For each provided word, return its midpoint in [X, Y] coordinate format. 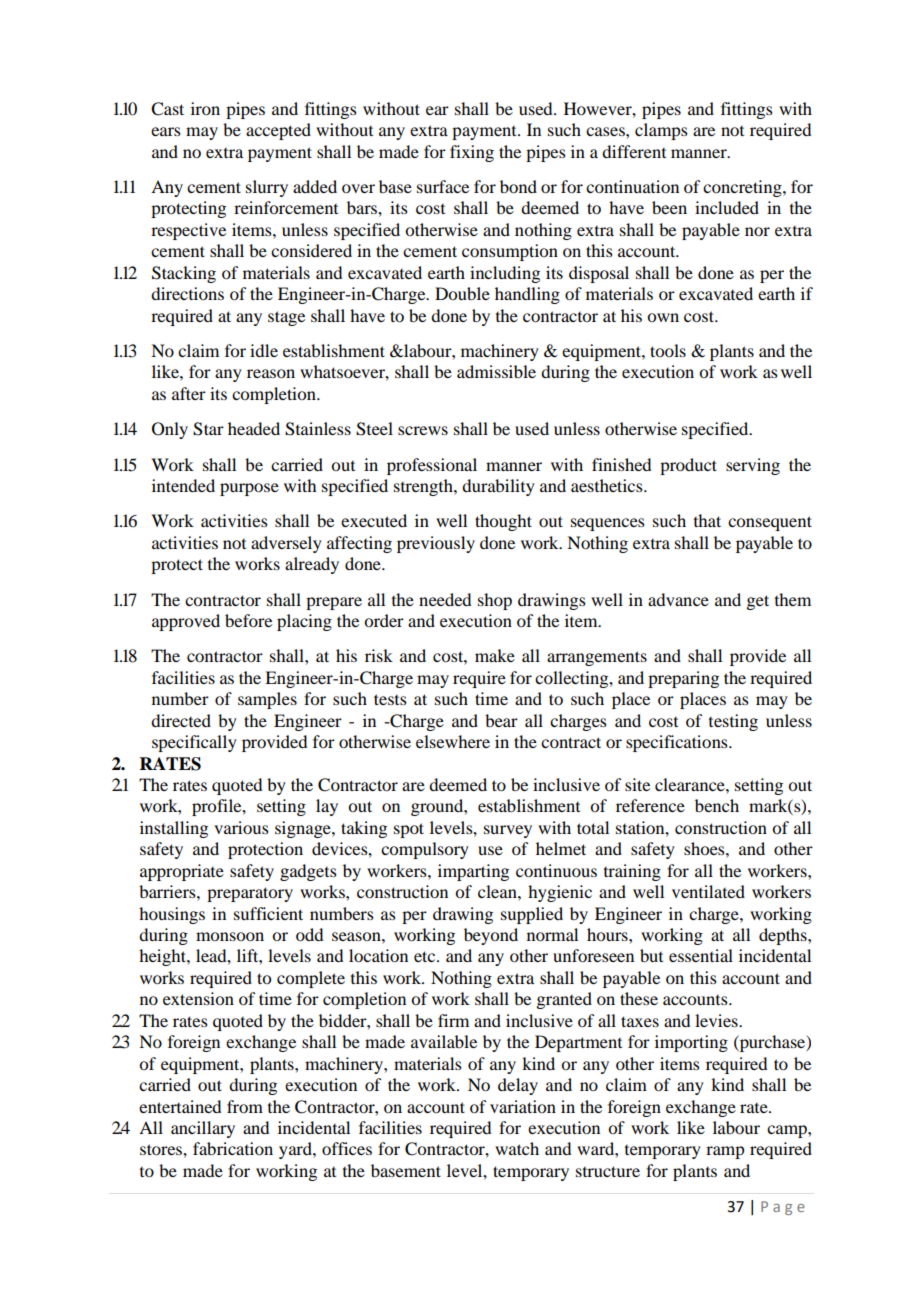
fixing [472, 153]
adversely [286, 544]
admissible [496, 371]
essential [701, 955]
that [707, 520]
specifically [194, 743]
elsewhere [453, 741]
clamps [661, 131]
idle [264, 350]
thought [503, 522]
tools [668, 350]
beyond [491, 936]
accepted [278, 131]
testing [733, 722]
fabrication [233, 1148]
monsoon [230, 936]
